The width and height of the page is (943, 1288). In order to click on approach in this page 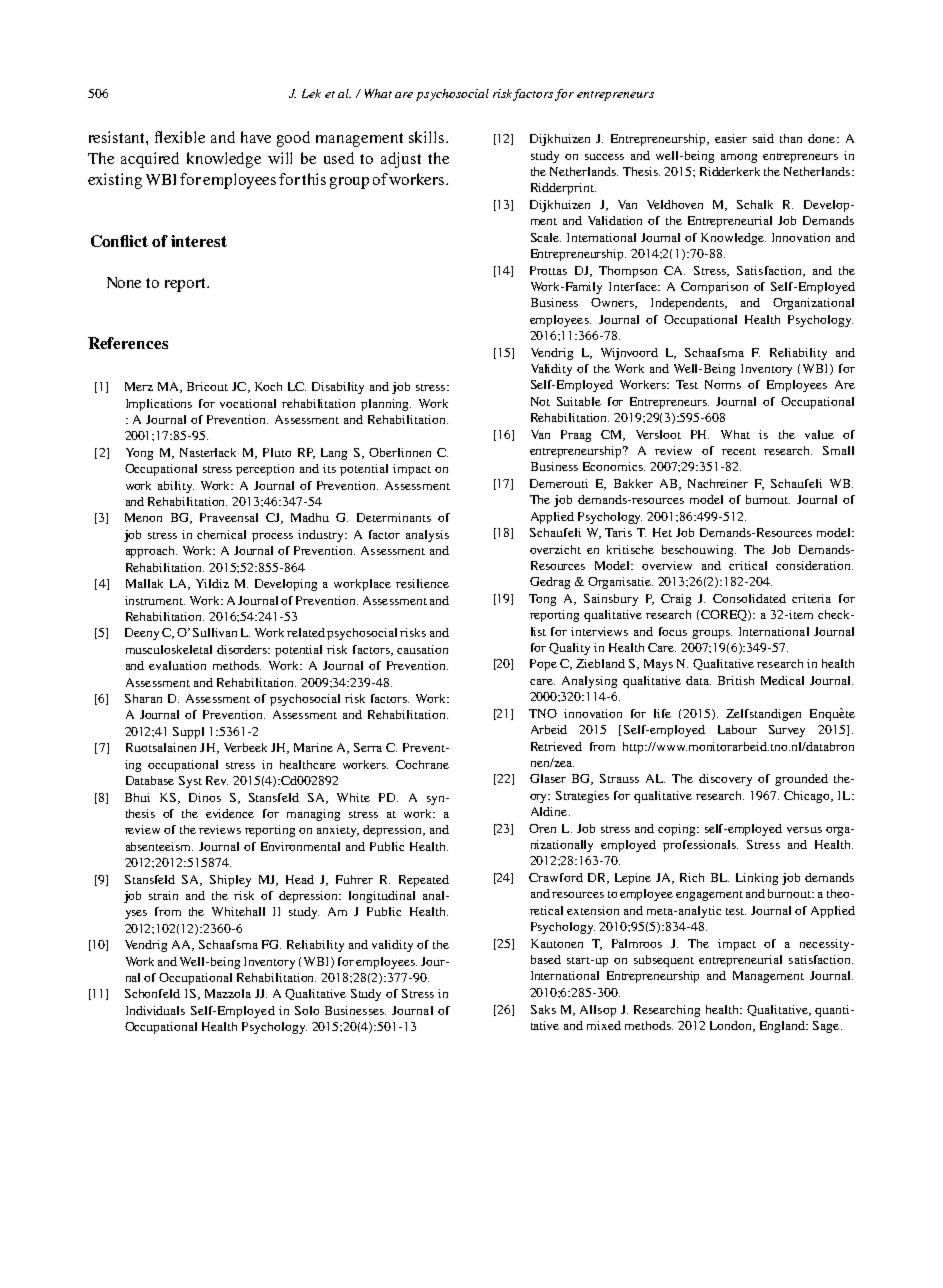, I will do `click(151, 552)`.
